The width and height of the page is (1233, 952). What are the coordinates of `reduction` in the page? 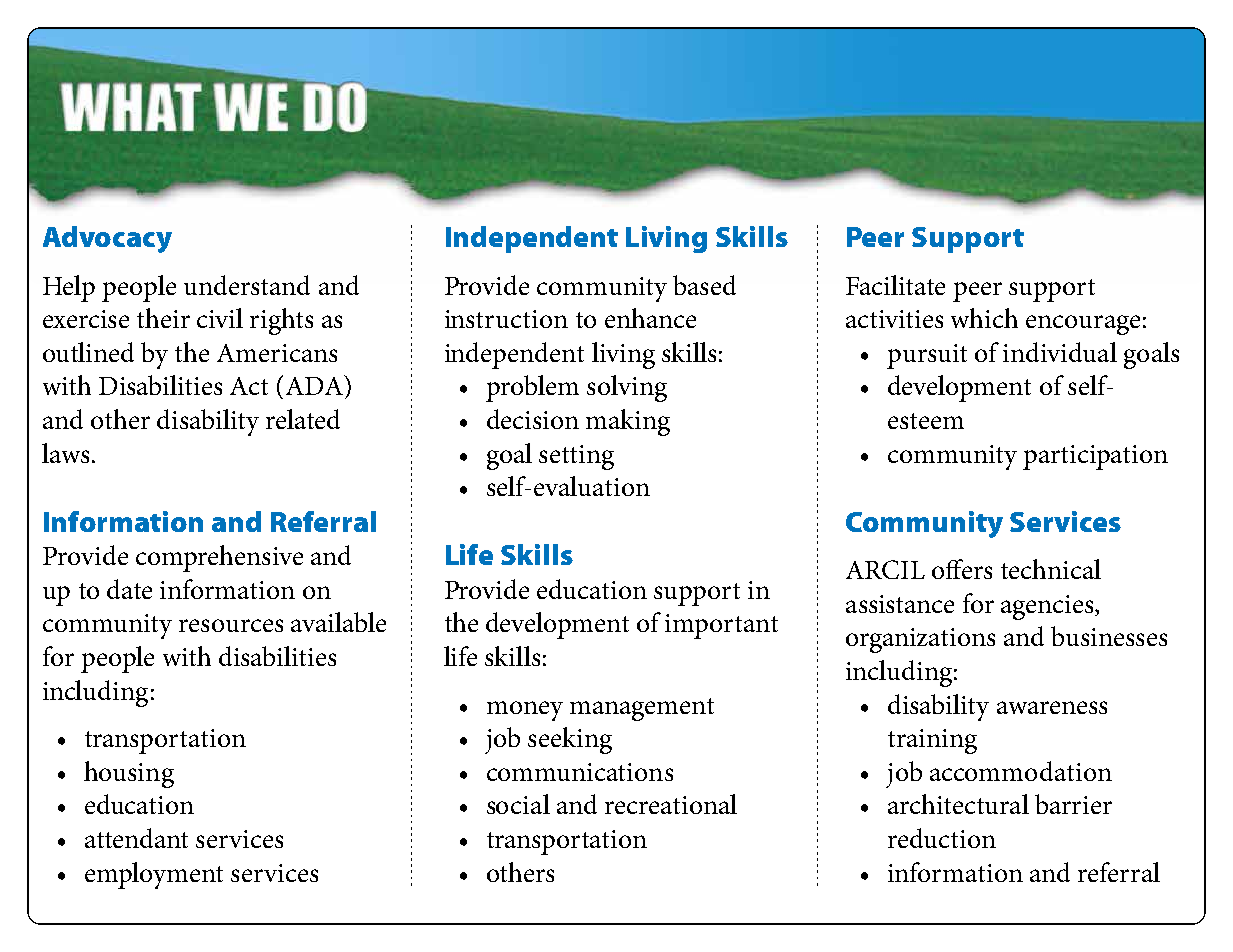 It's located at (942, 838).
